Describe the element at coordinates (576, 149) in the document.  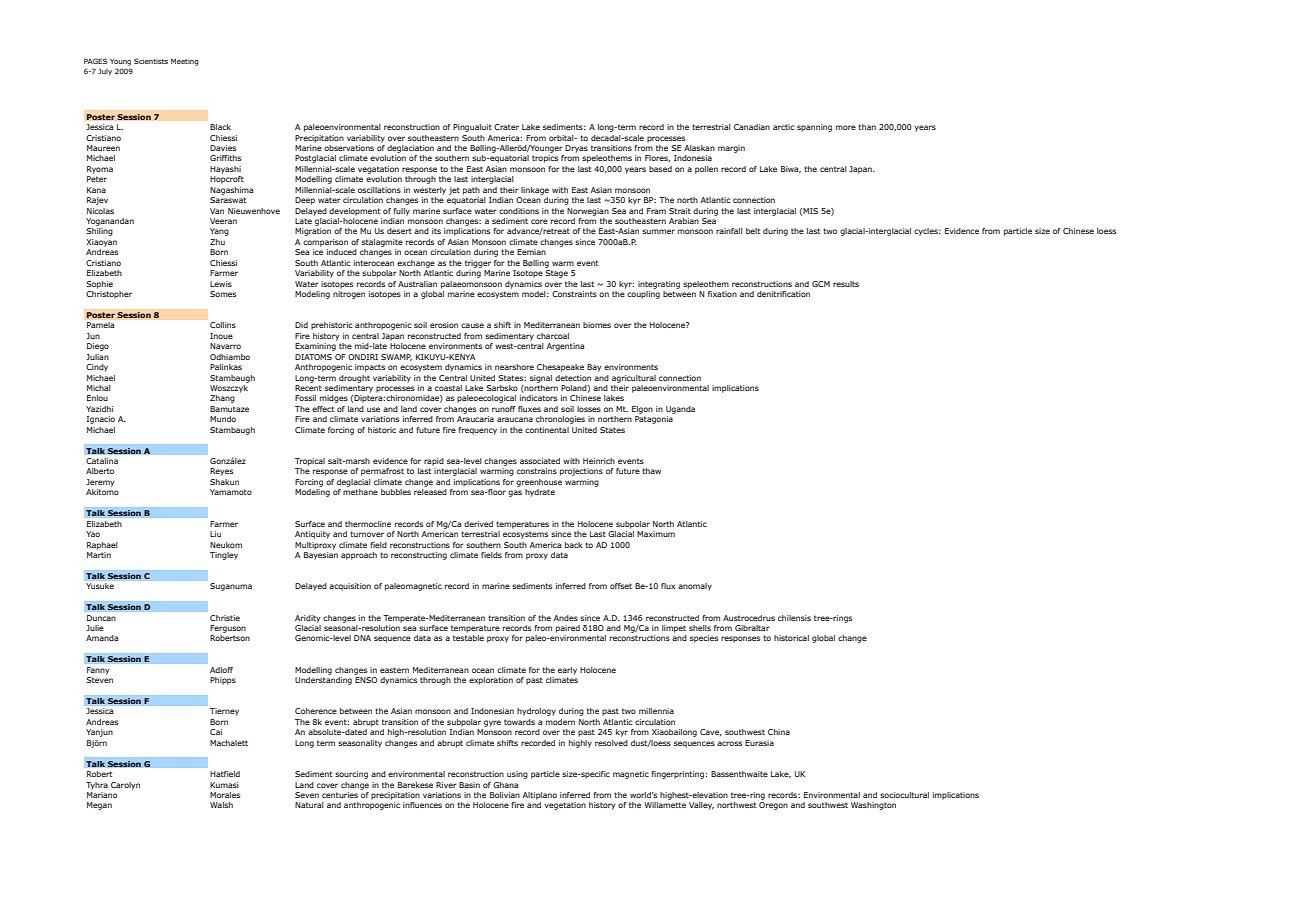
I see `Dryas` at that location.
